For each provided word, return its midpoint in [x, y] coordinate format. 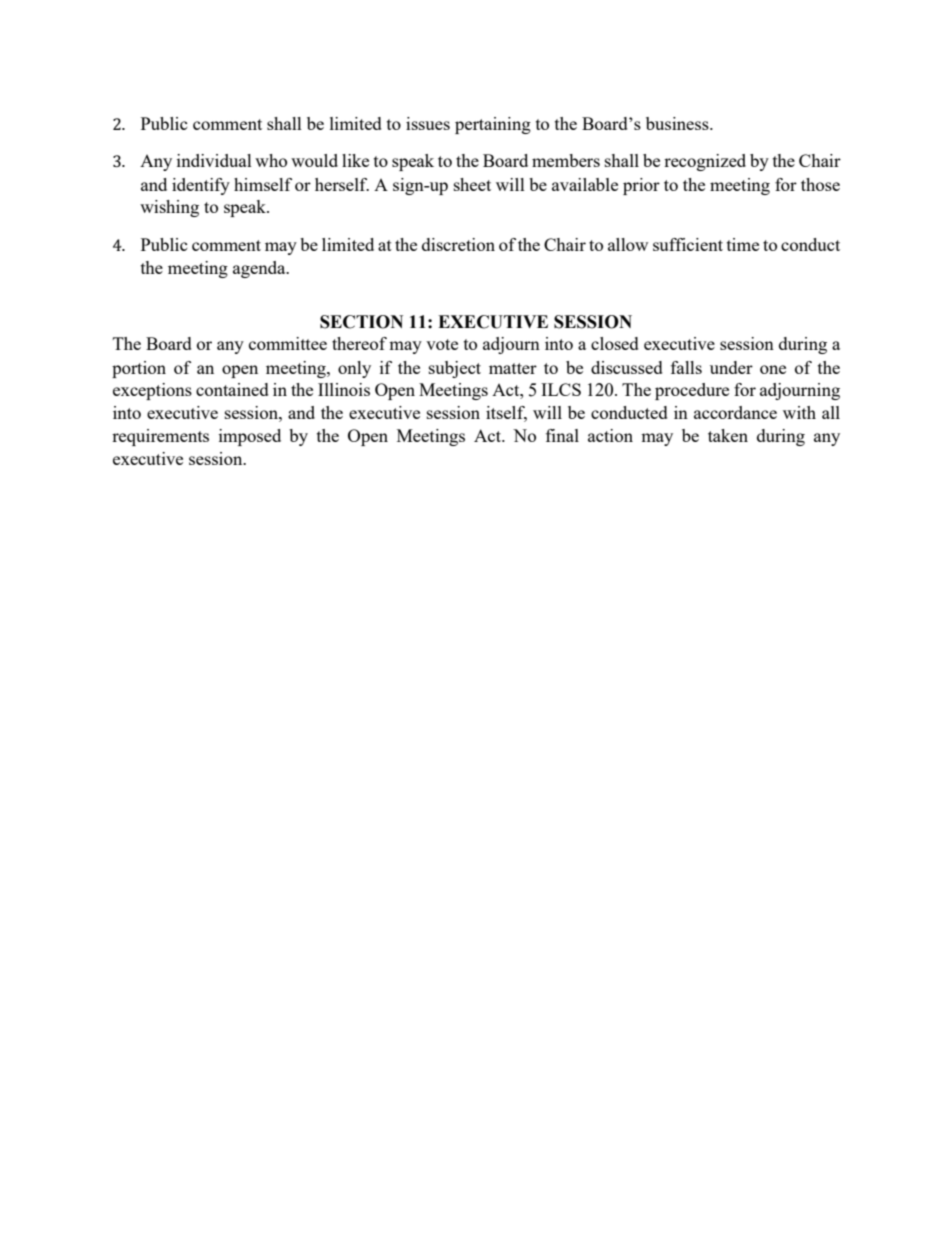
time [743, 244]
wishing [169, 208]
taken [728, 435]
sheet [472, 184]
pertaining [493, 125]
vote [442, 344]
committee [288, 343]
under [731, 367]
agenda [260, 269]
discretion [458, 244]
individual [214, 160]
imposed [250, 437]
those [820, 184]
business [678, 123]
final [562, 435]
